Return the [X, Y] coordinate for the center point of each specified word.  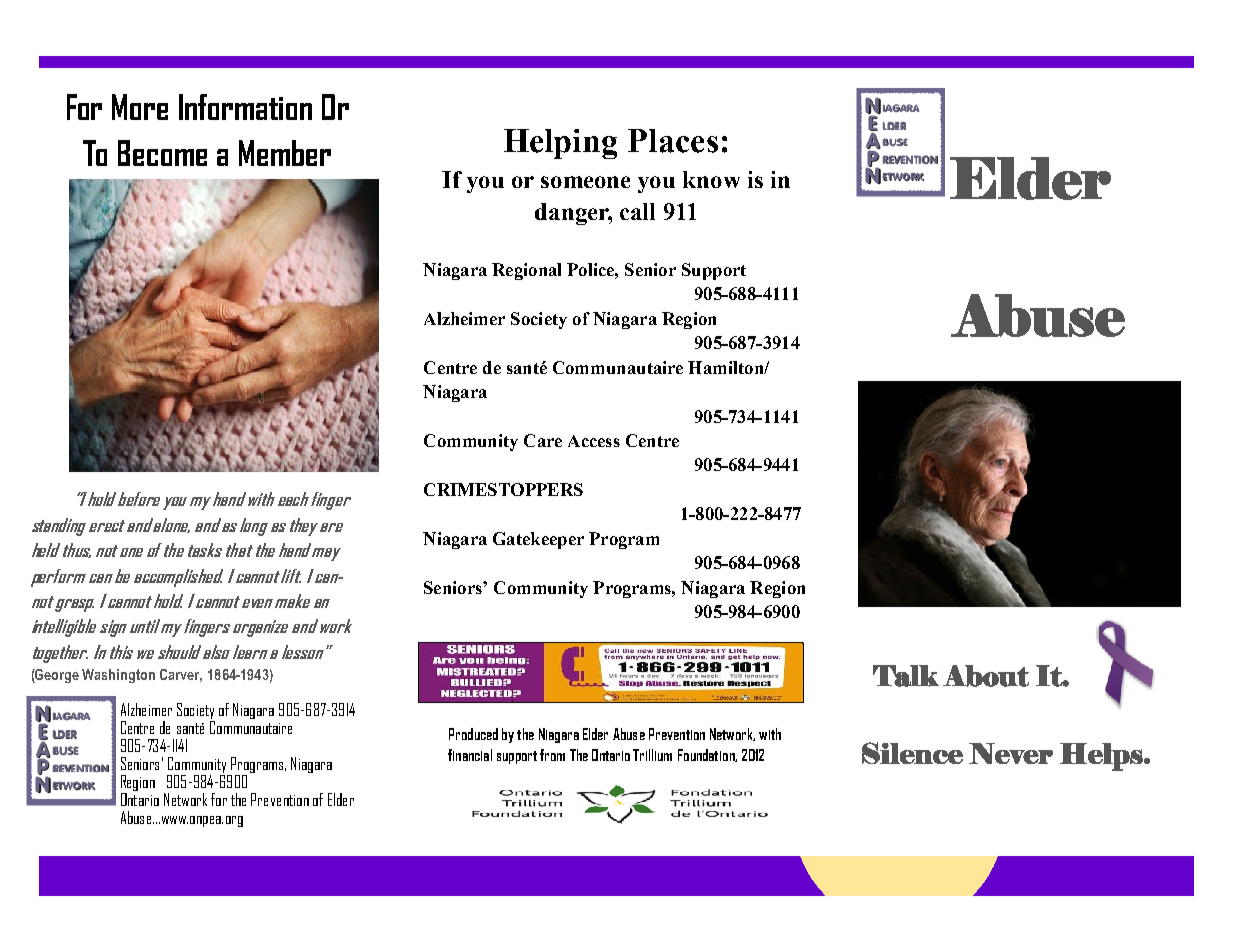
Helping [560, 144]
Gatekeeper [538, 540]
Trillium [652, 755]
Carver [181, 675]
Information [245, 107]
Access [594, 441]
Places [673, 141]
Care [543, 440]
